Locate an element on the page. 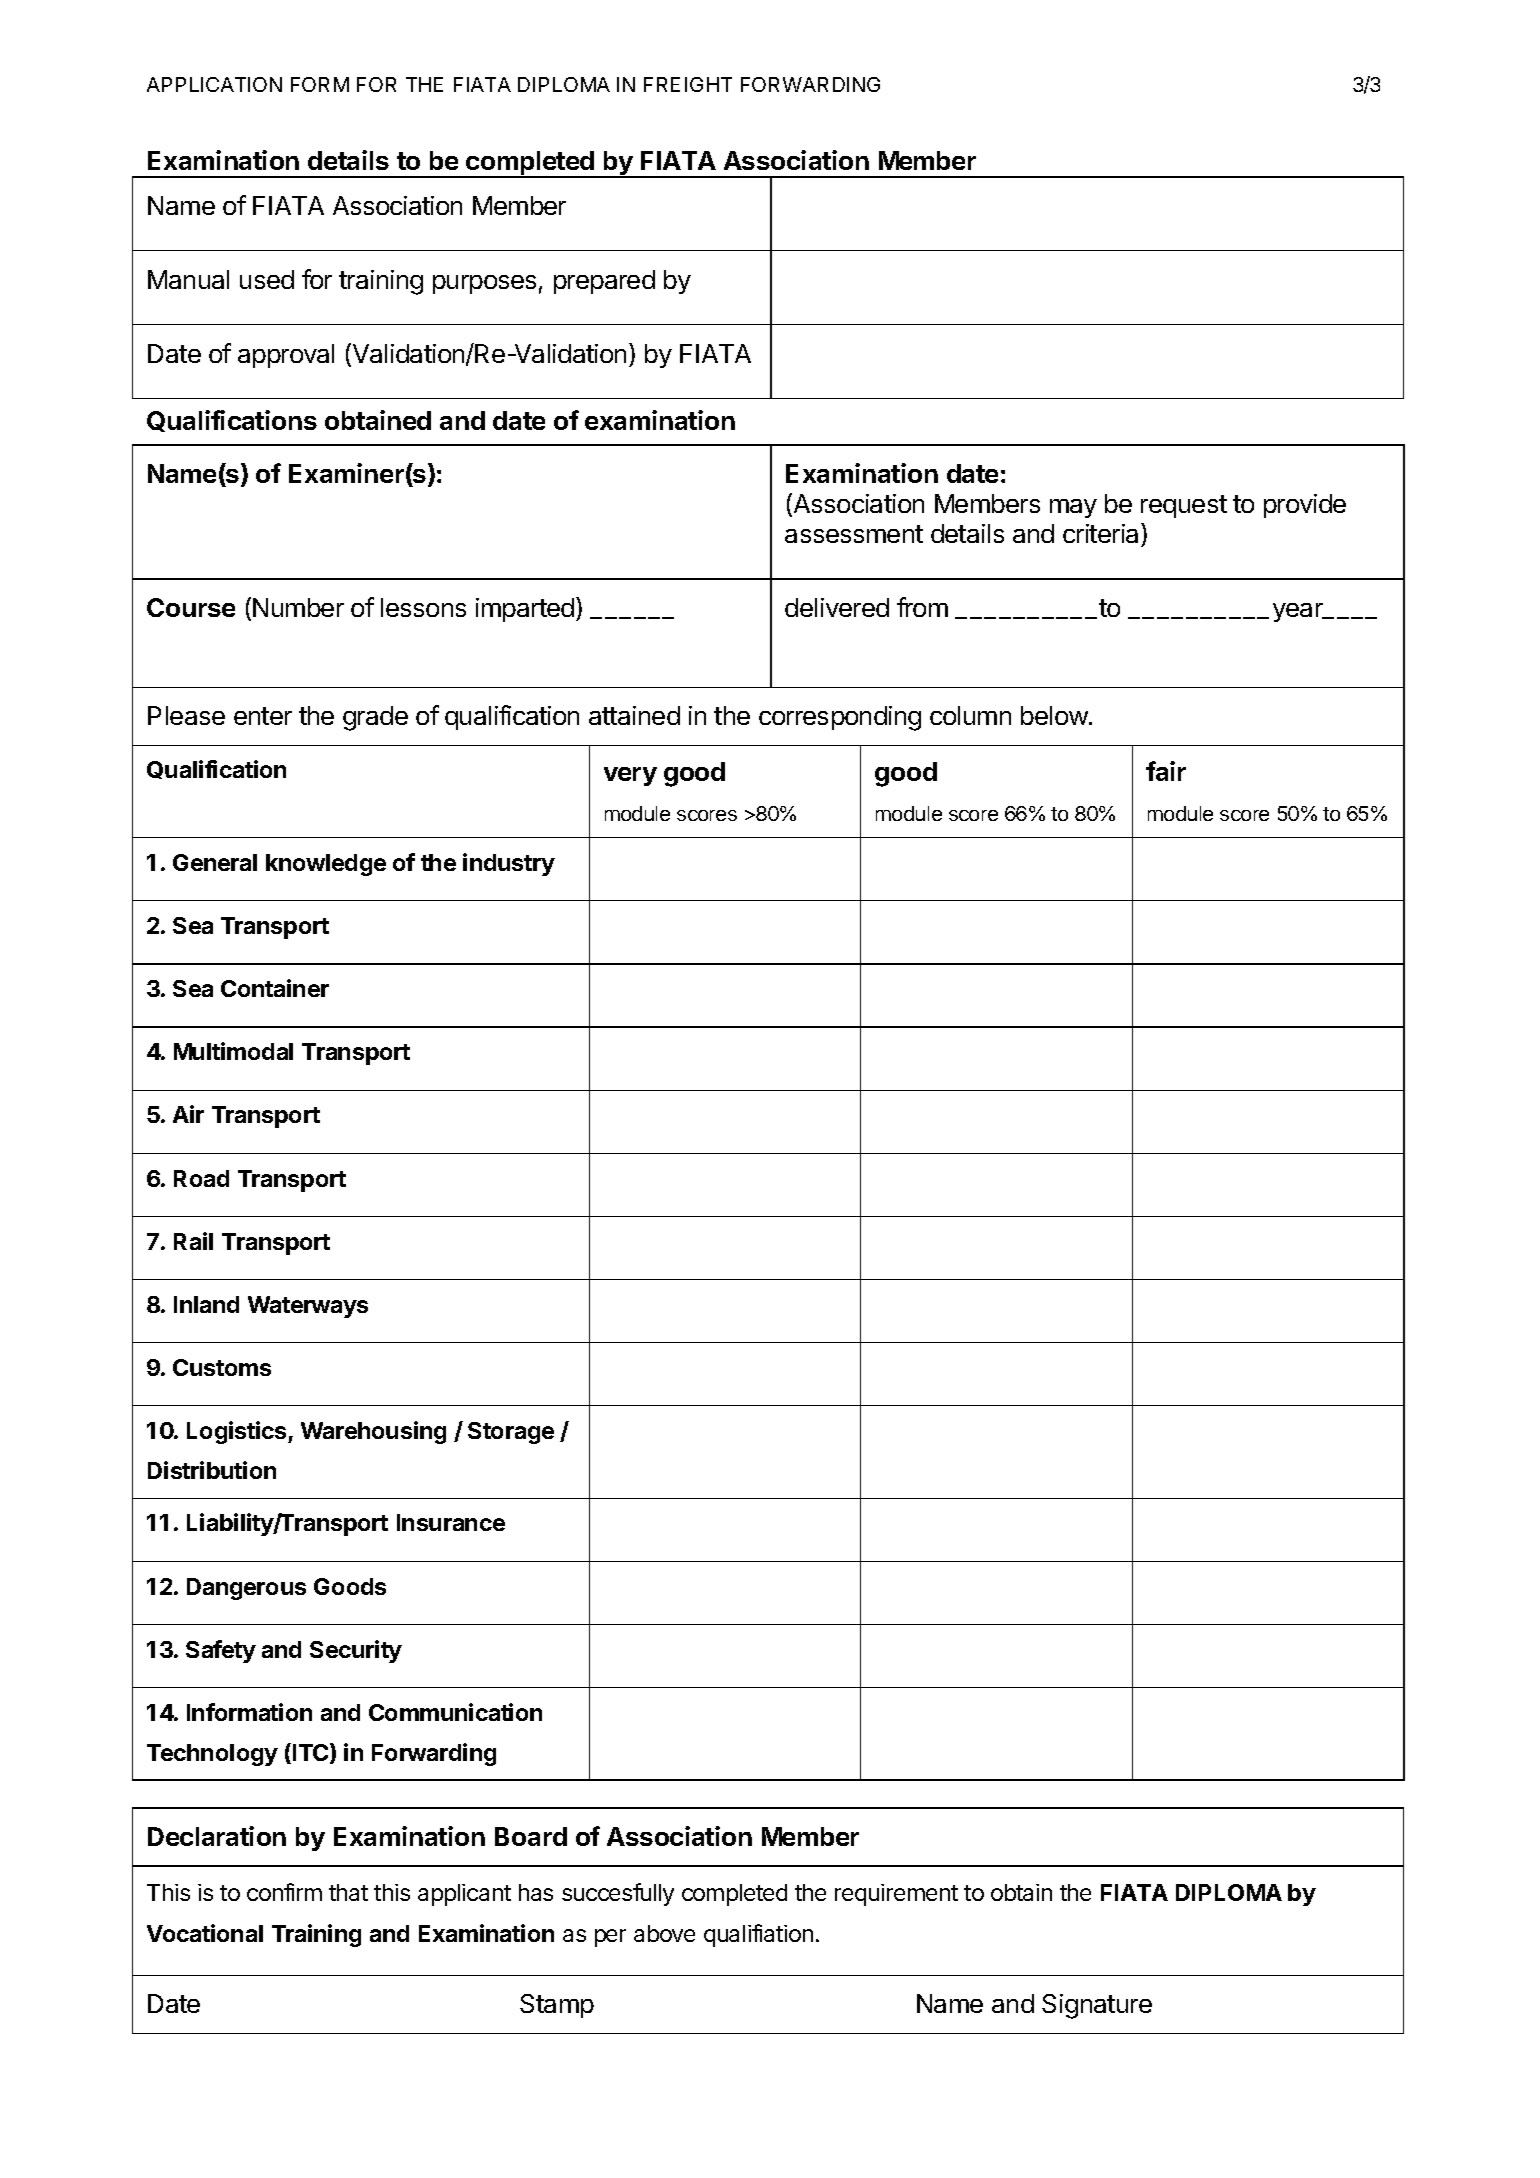 Image resolution: width=1540 pixels, height=2178 pixels. above is located at coordinates (664, 1933).
